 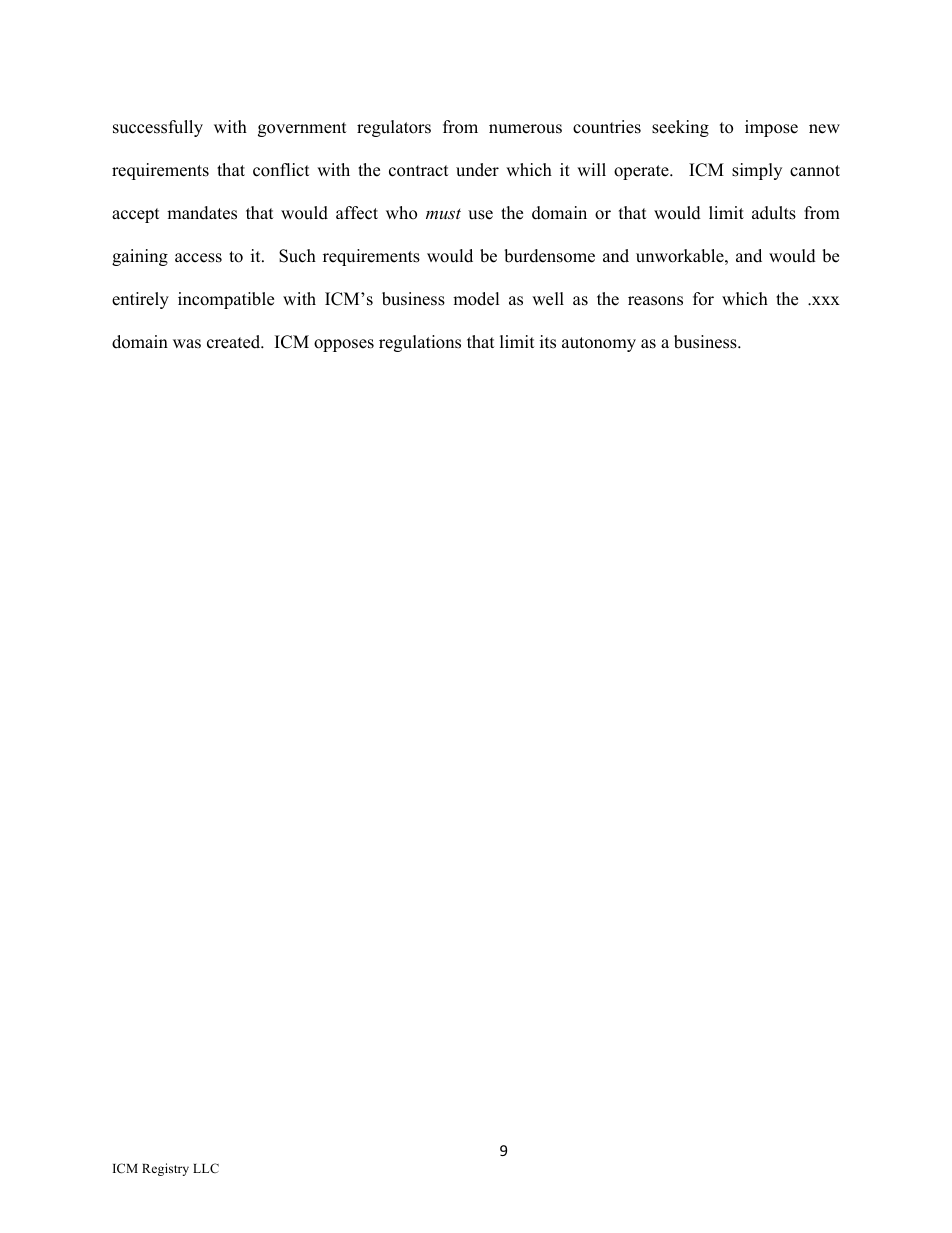 What do you see at coordinates (757, 171) in the screenshot?
I see `simply` at bounding box center [757, 171].
